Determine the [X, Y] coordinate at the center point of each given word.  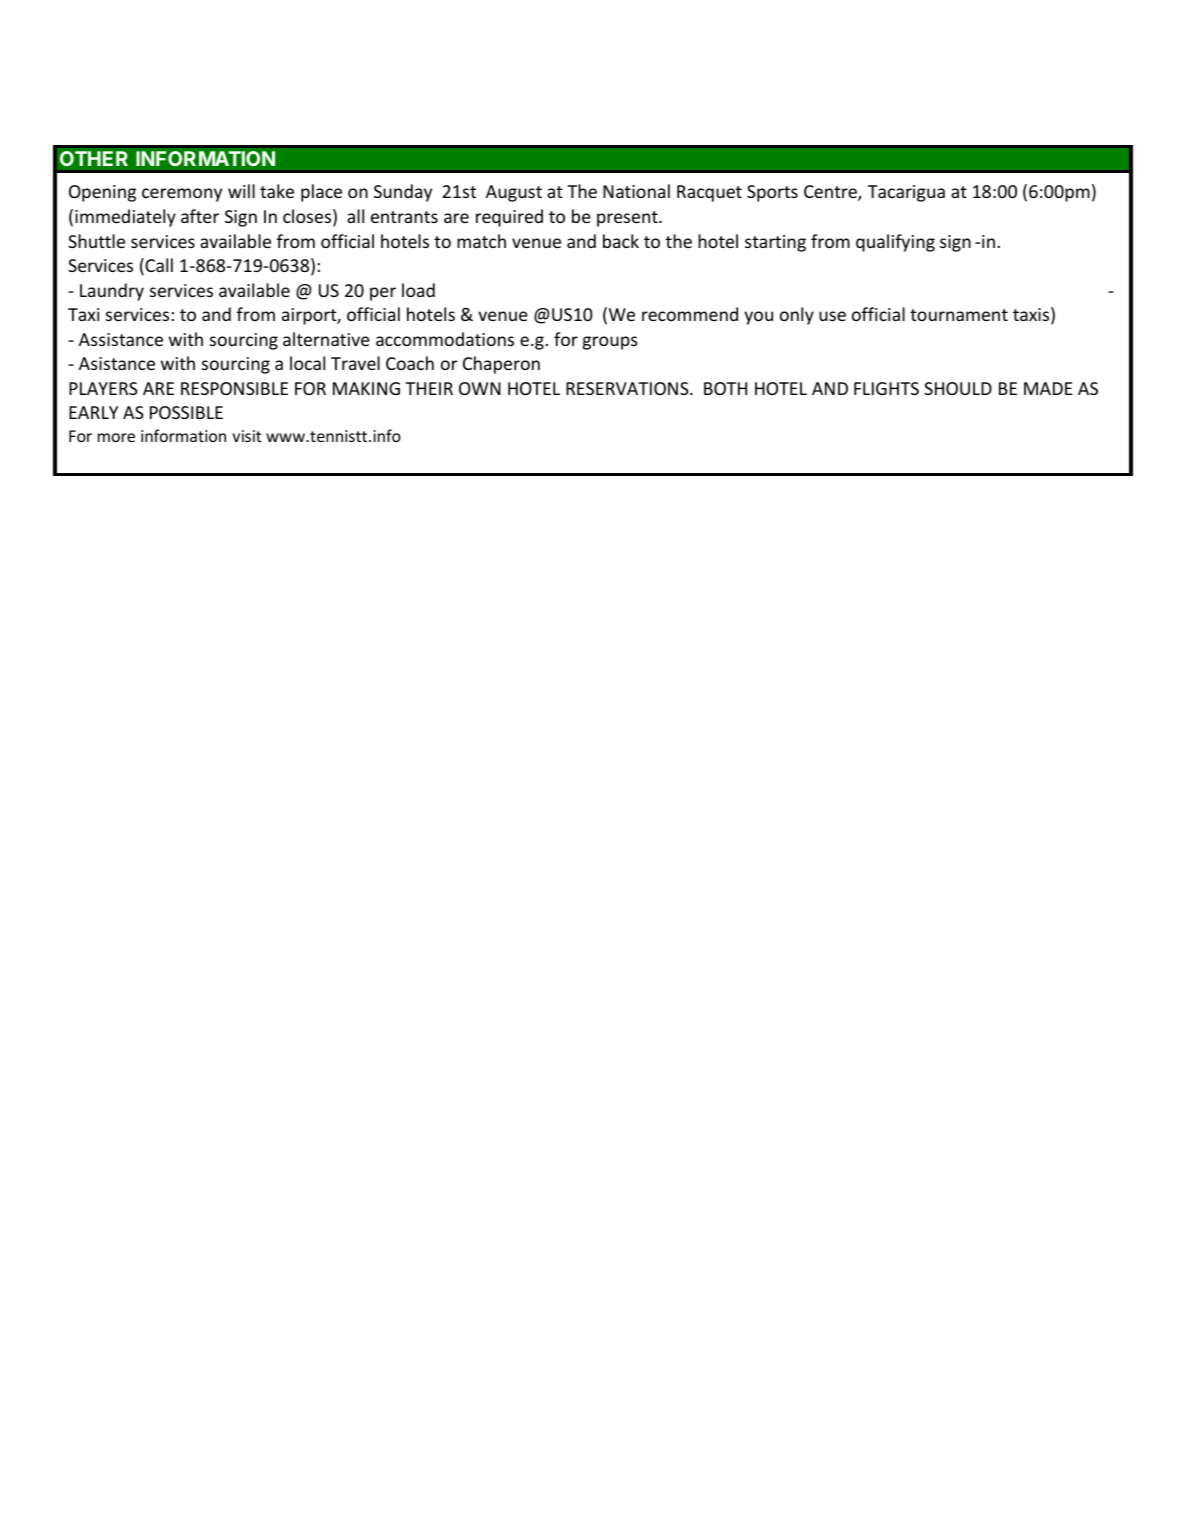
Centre [831, 193]
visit [247, 436]
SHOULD [958, 388]
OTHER [94, 159]
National [636, 191]
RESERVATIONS [628, 388]
